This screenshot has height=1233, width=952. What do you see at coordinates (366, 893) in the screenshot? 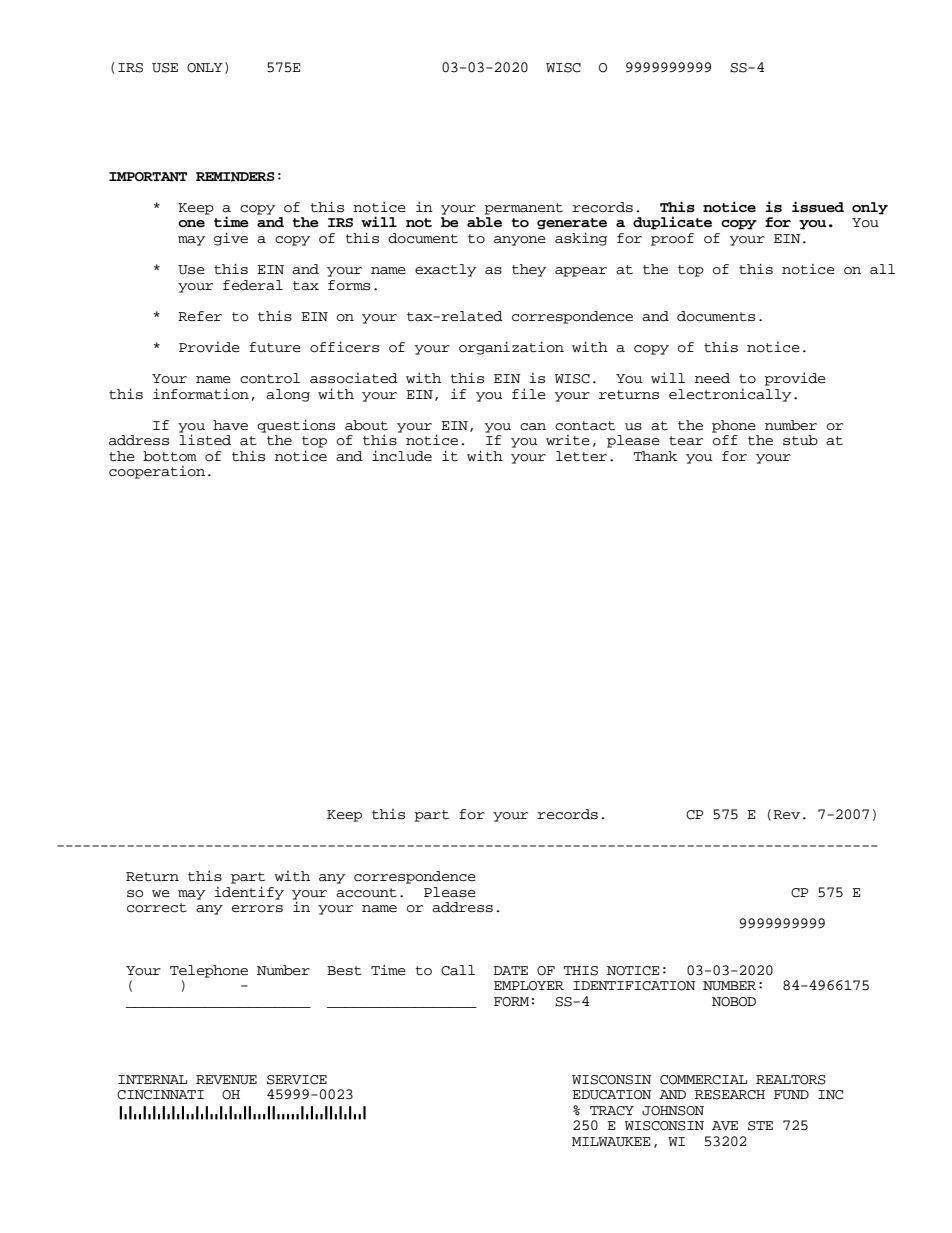
I see `account` at bounding box center [366, 893].
